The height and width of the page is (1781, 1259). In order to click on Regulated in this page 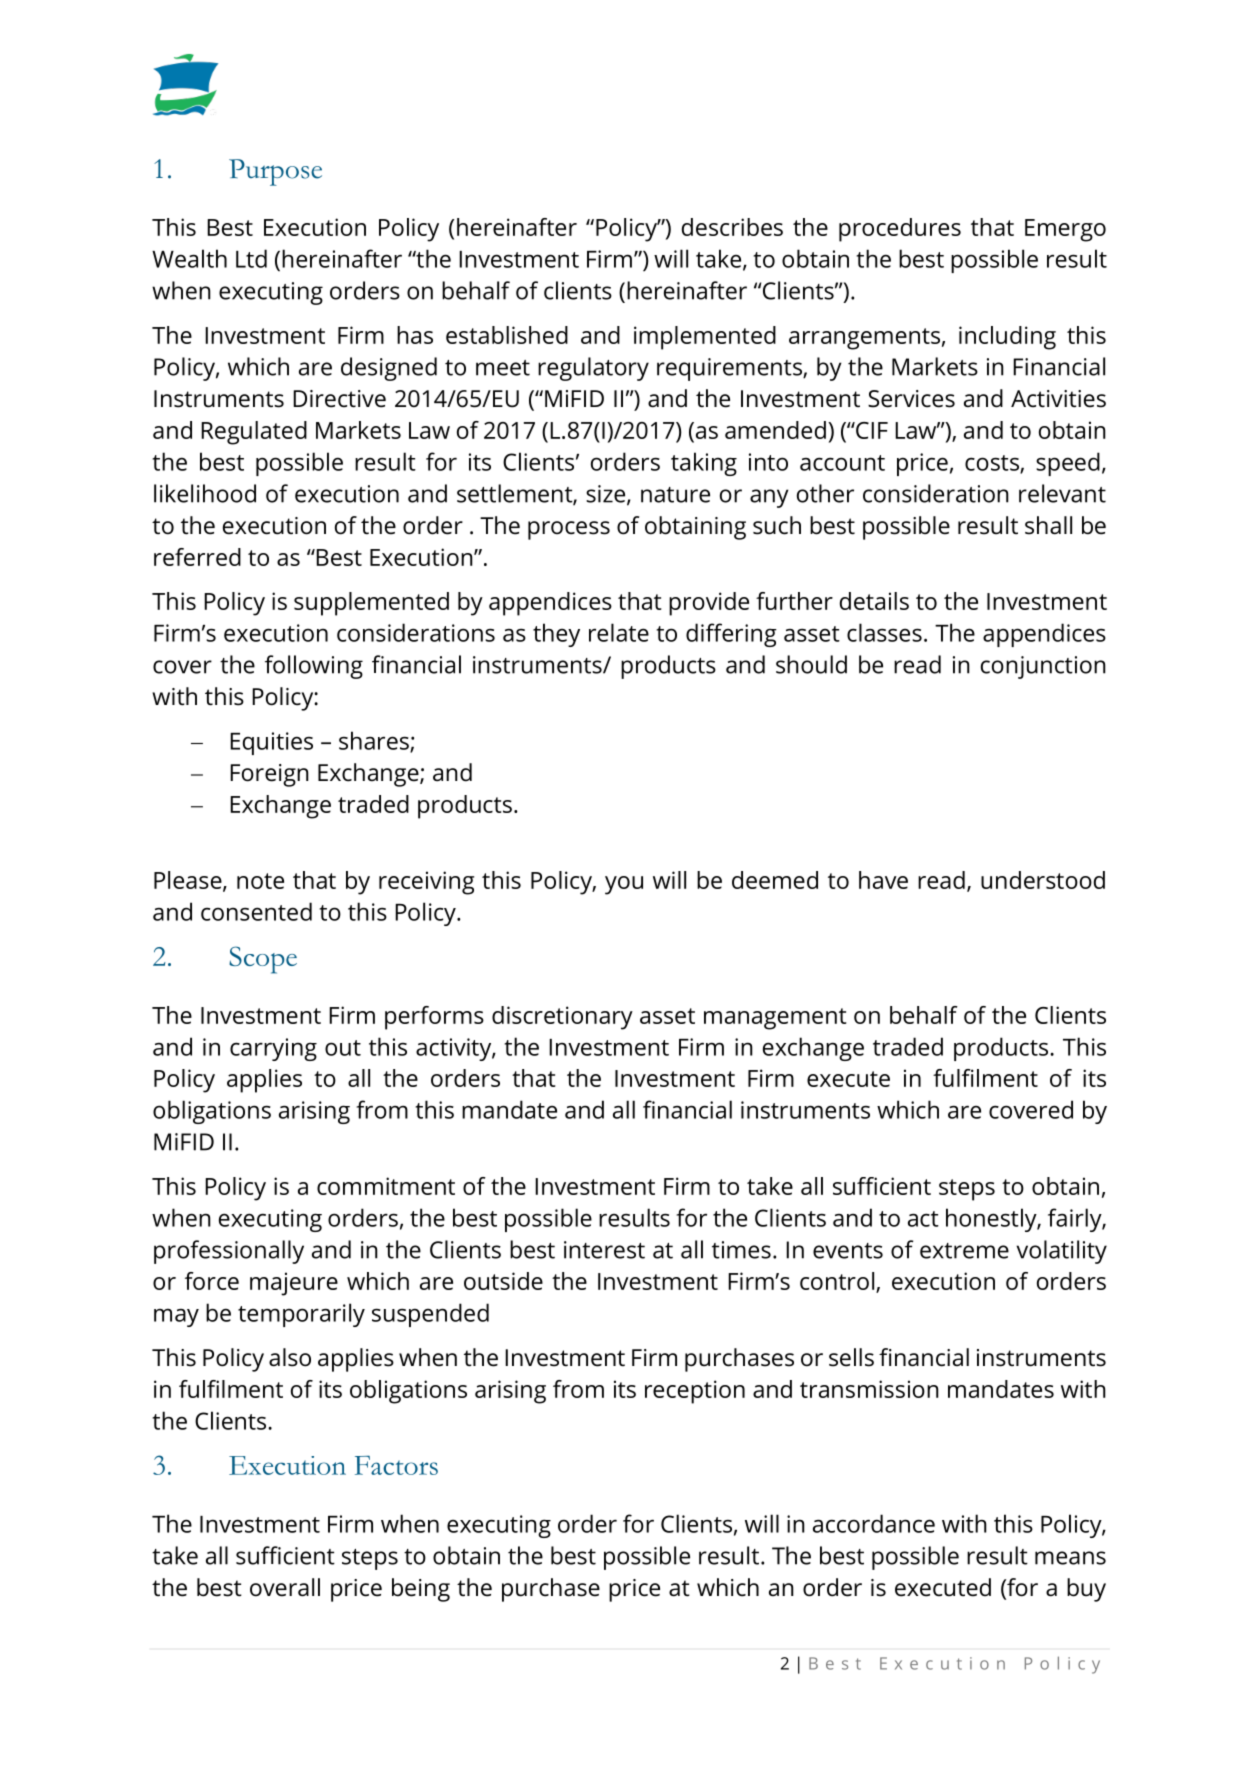, I will do `click(254, 433)`.
